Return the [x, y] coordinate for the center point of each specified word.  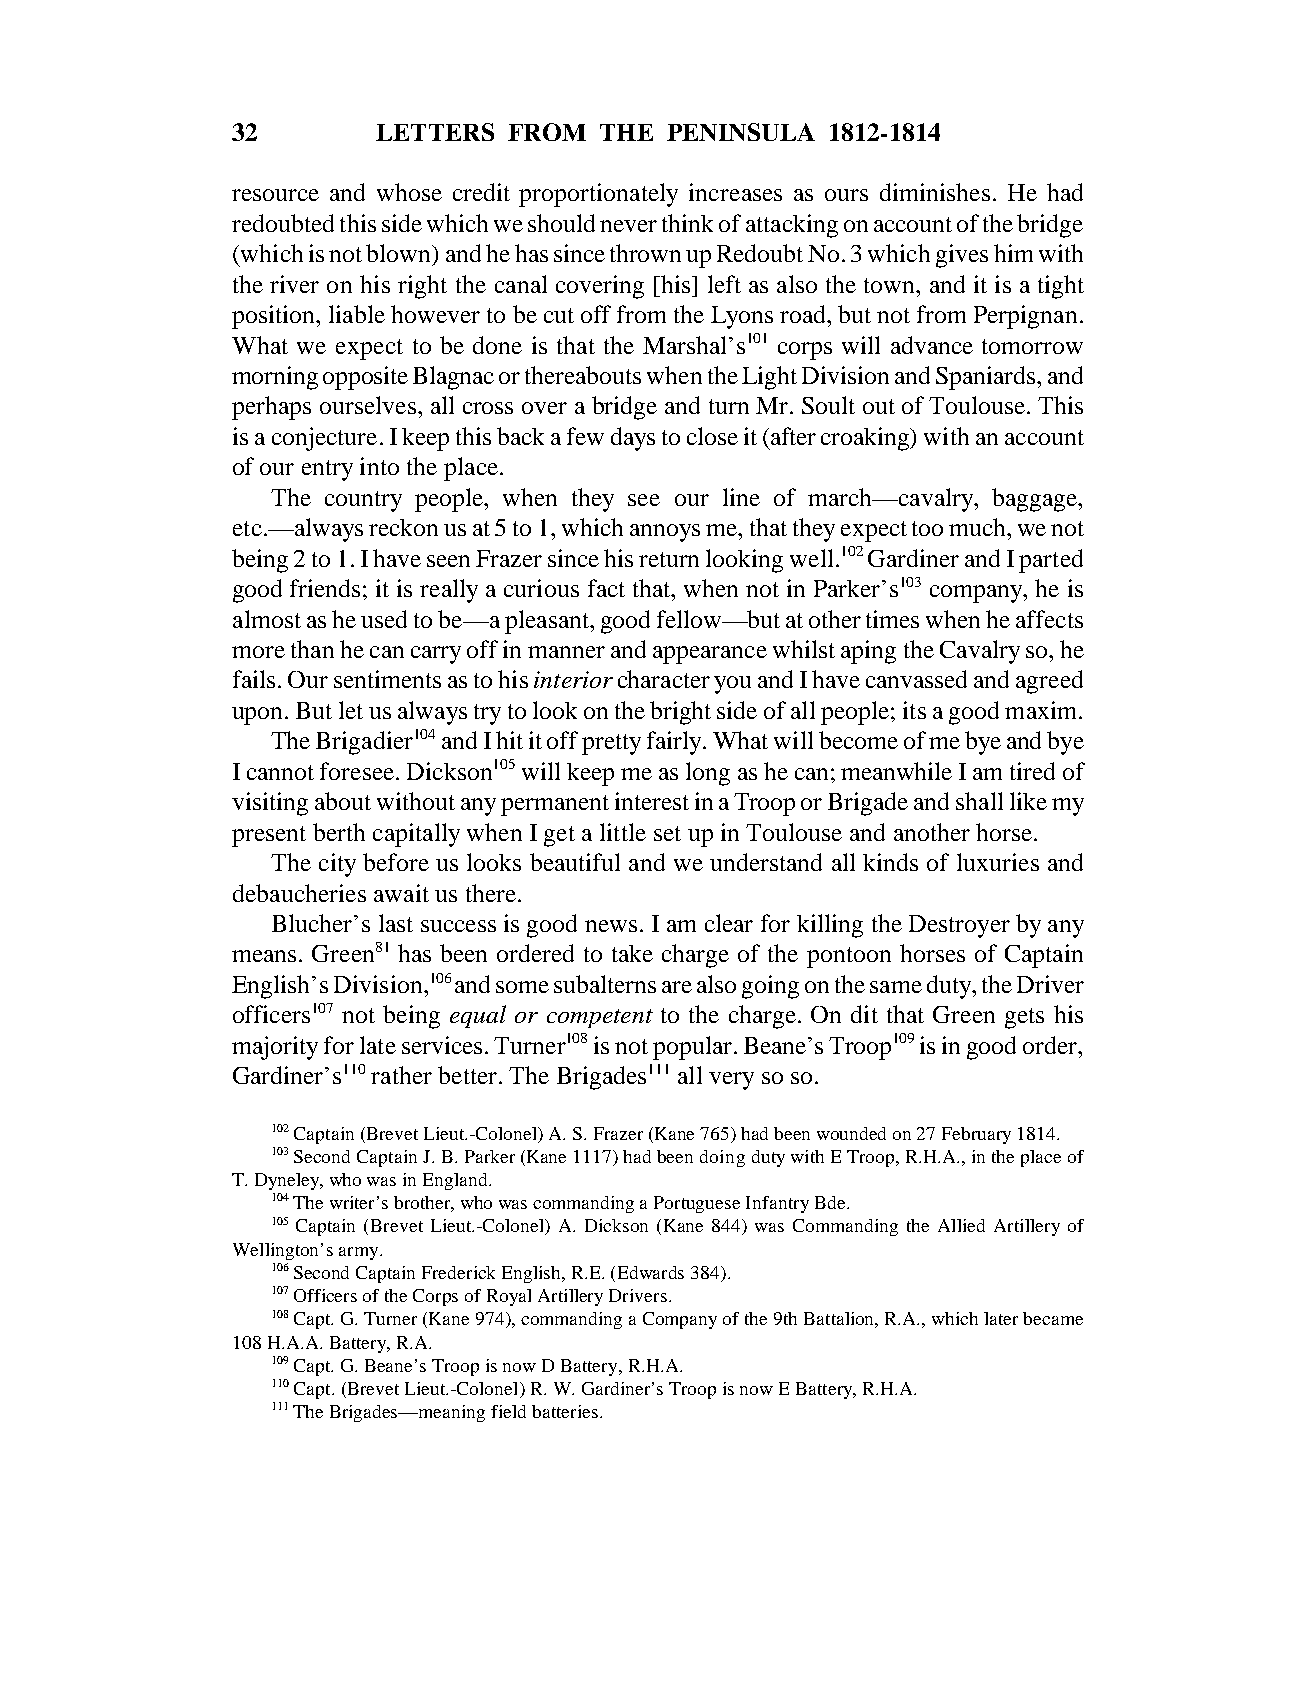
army [360, 1253]
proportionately [598, 195]
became [1053, 1318]
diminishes [935, 192]
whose [409, 192]
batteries [565, 1411]
